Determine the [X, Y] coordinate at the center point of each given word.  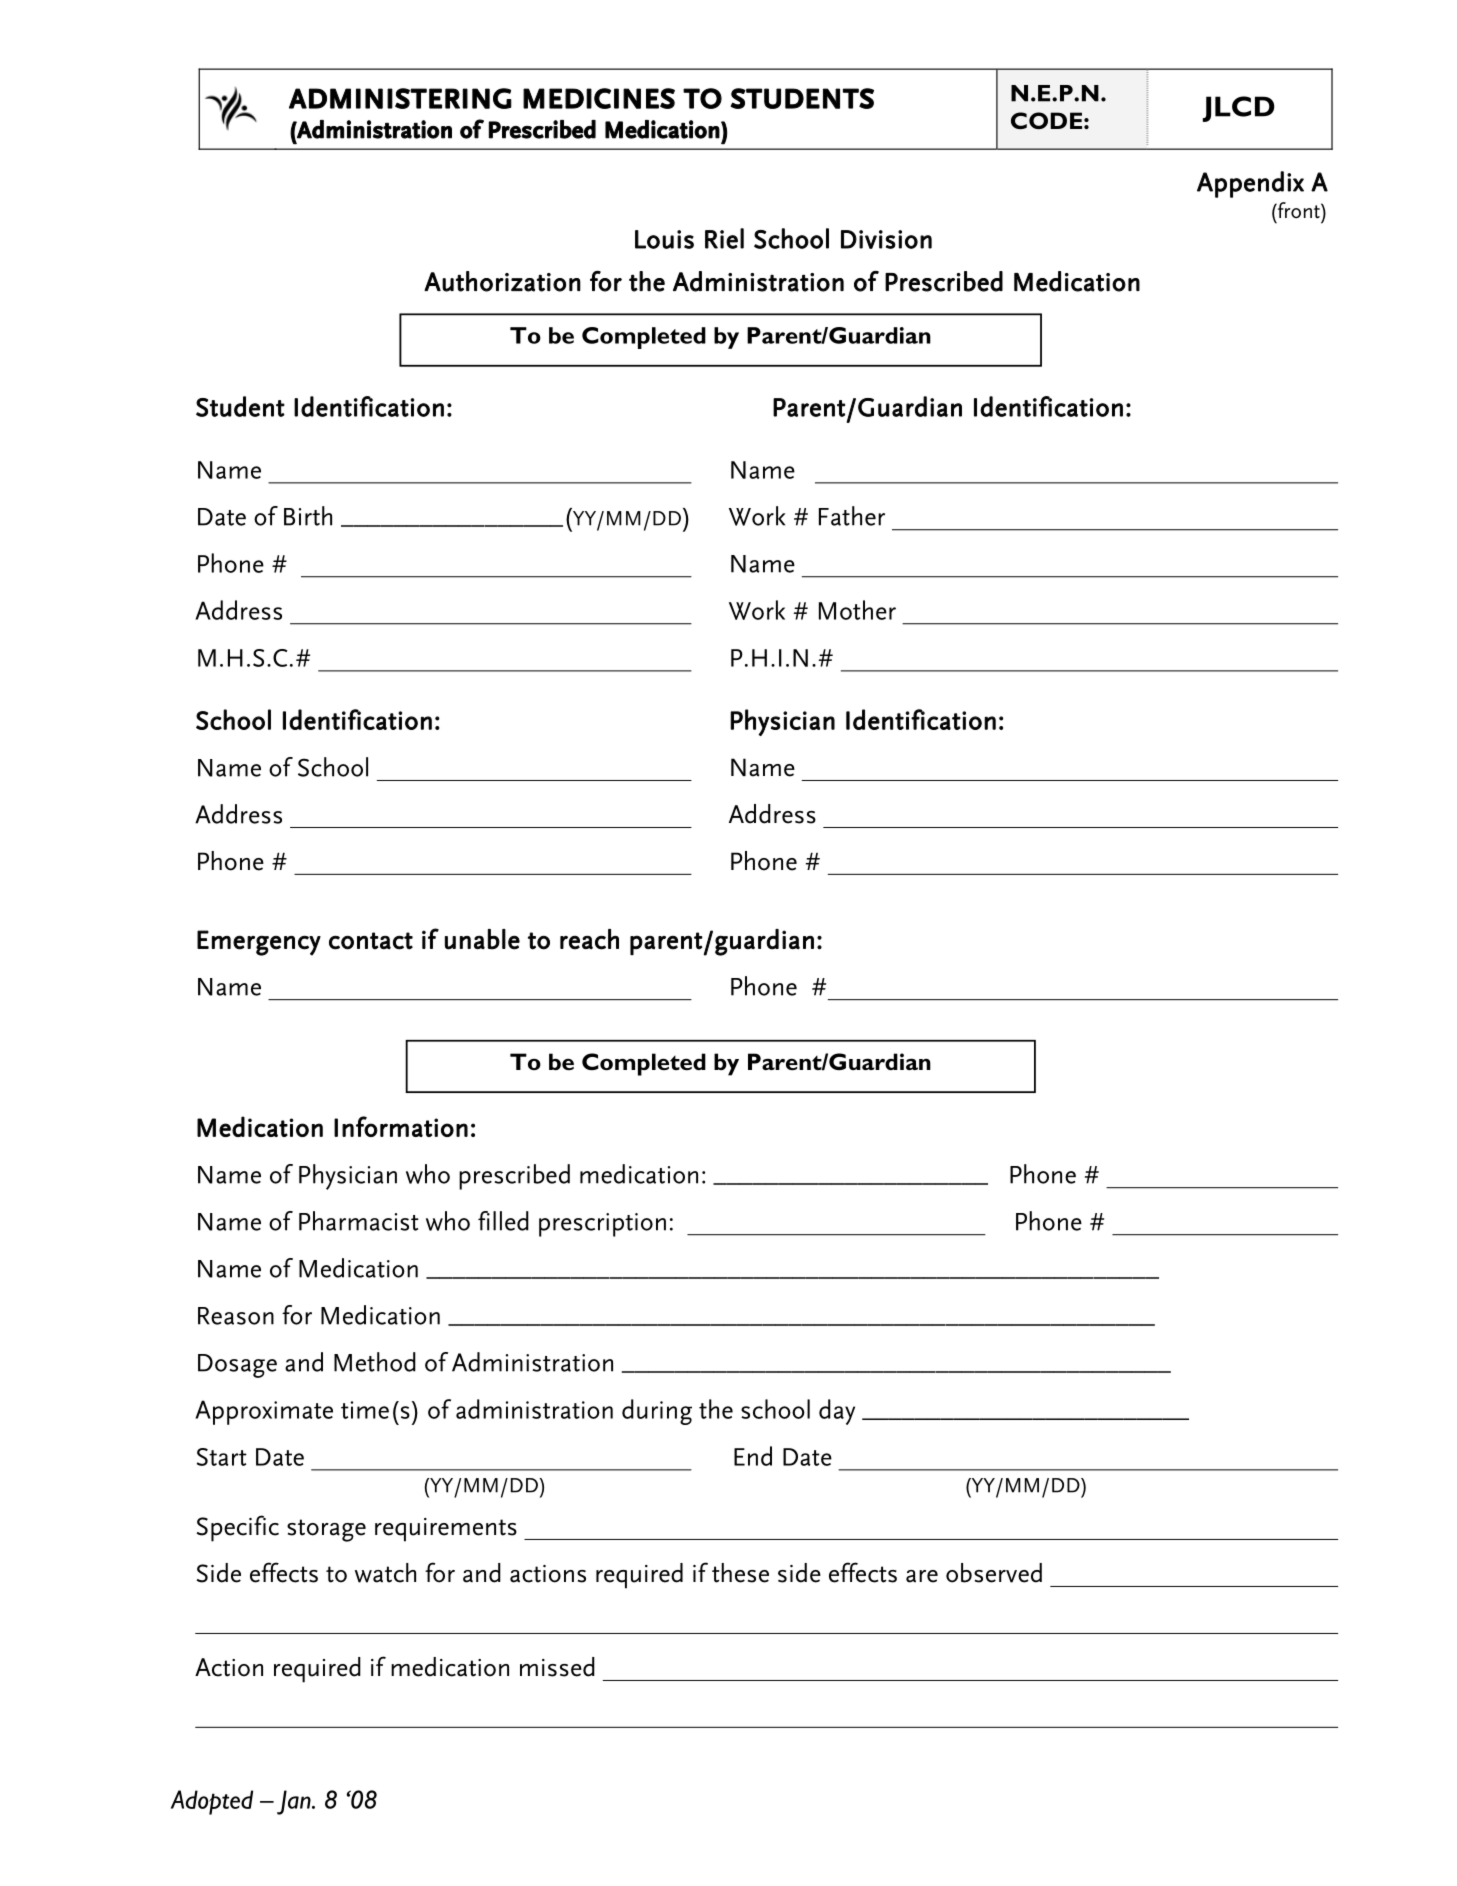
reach [589, 939]
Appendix [1250, 184]
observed [994, 1573]
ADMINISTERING [400, 98]
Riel [724, 238]
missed [557, 1667]
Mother [857, 610]
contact [371, 941]
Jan [295, 1802]
